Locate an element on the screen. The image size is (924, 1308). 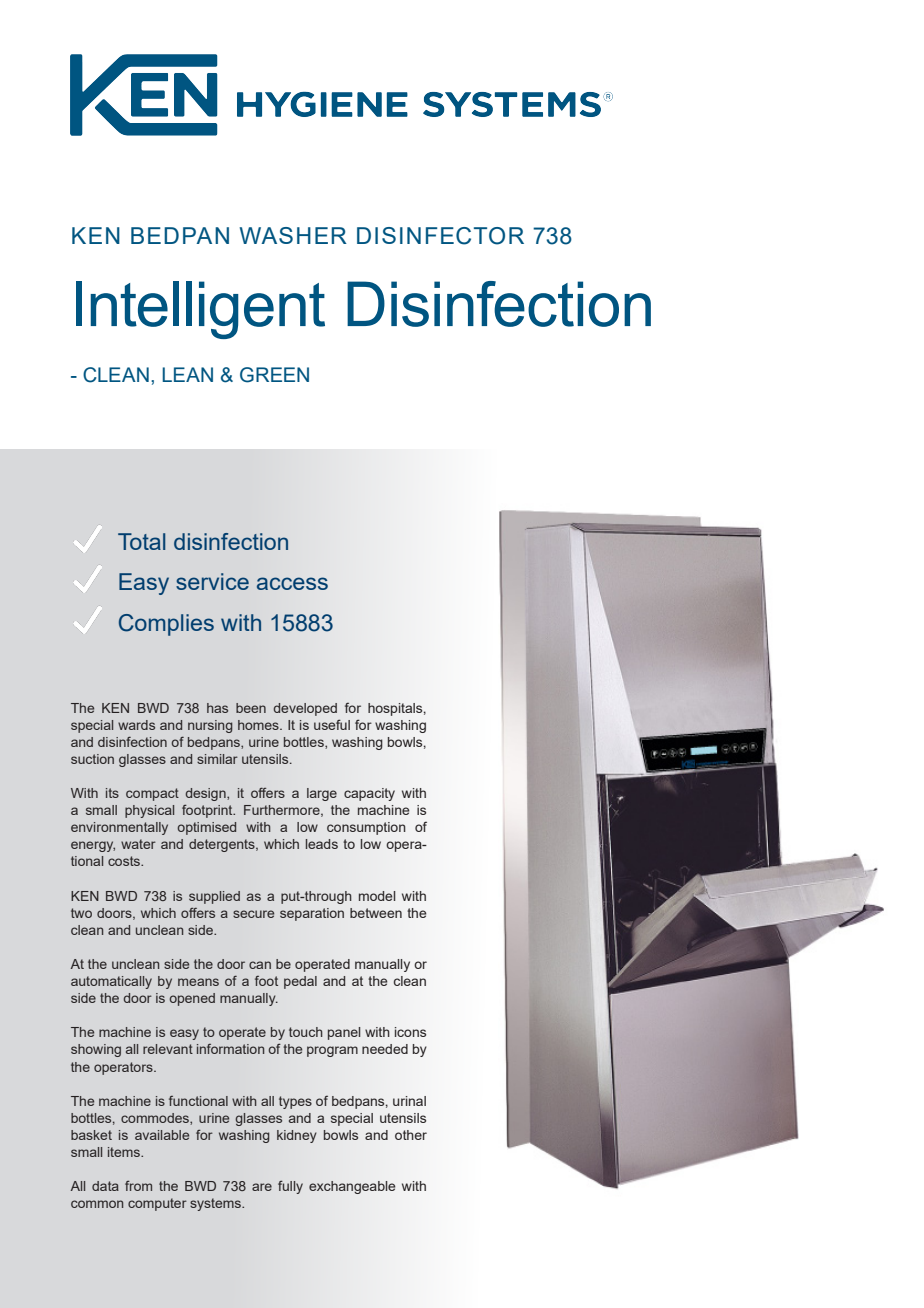
useful is located at coordinates (332, 724).
